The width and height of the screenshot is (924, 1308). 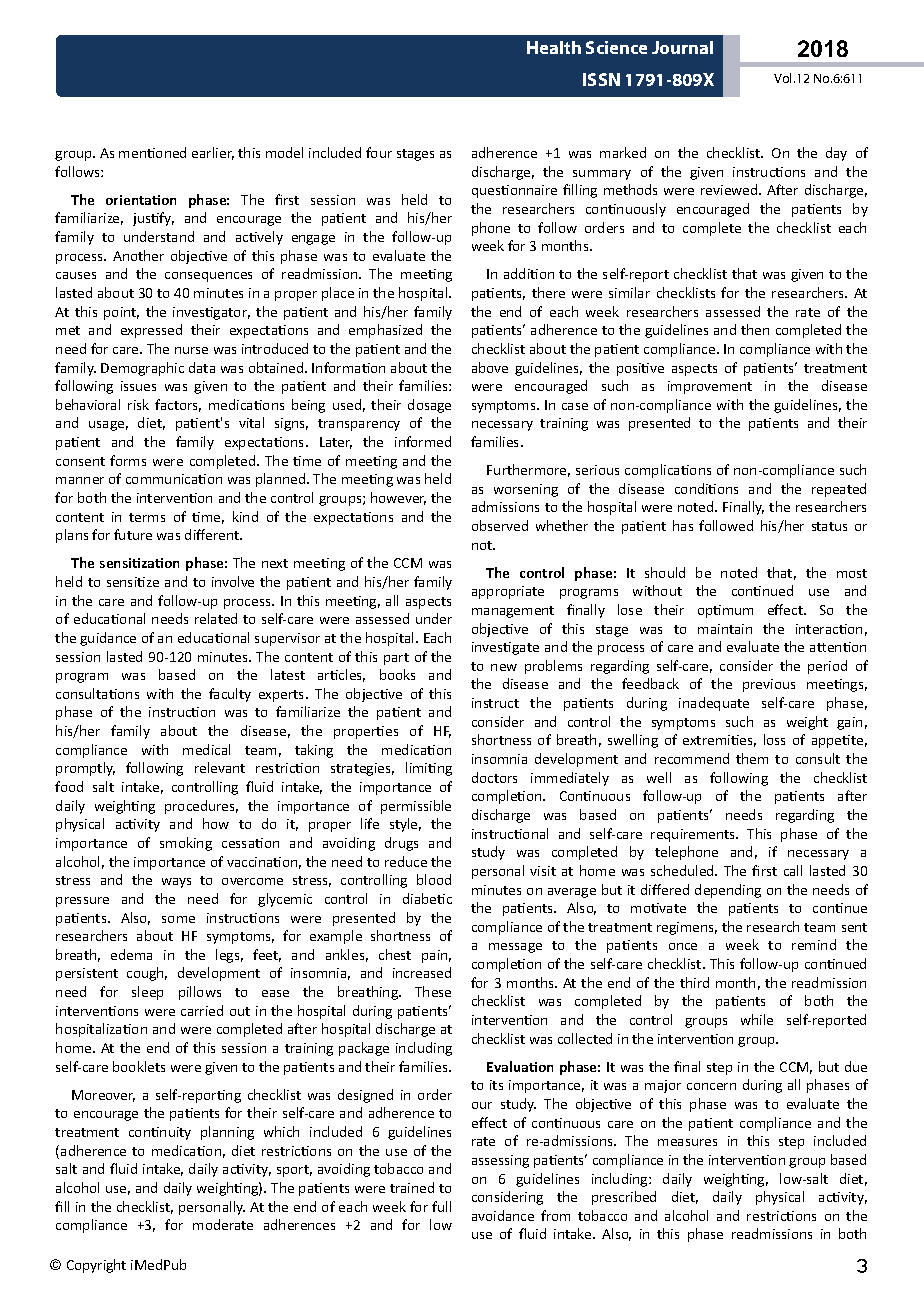 What do you see at coordinates (213, 153) in the screenshot?
I see `earlier` at bounding box center [213, 153].
